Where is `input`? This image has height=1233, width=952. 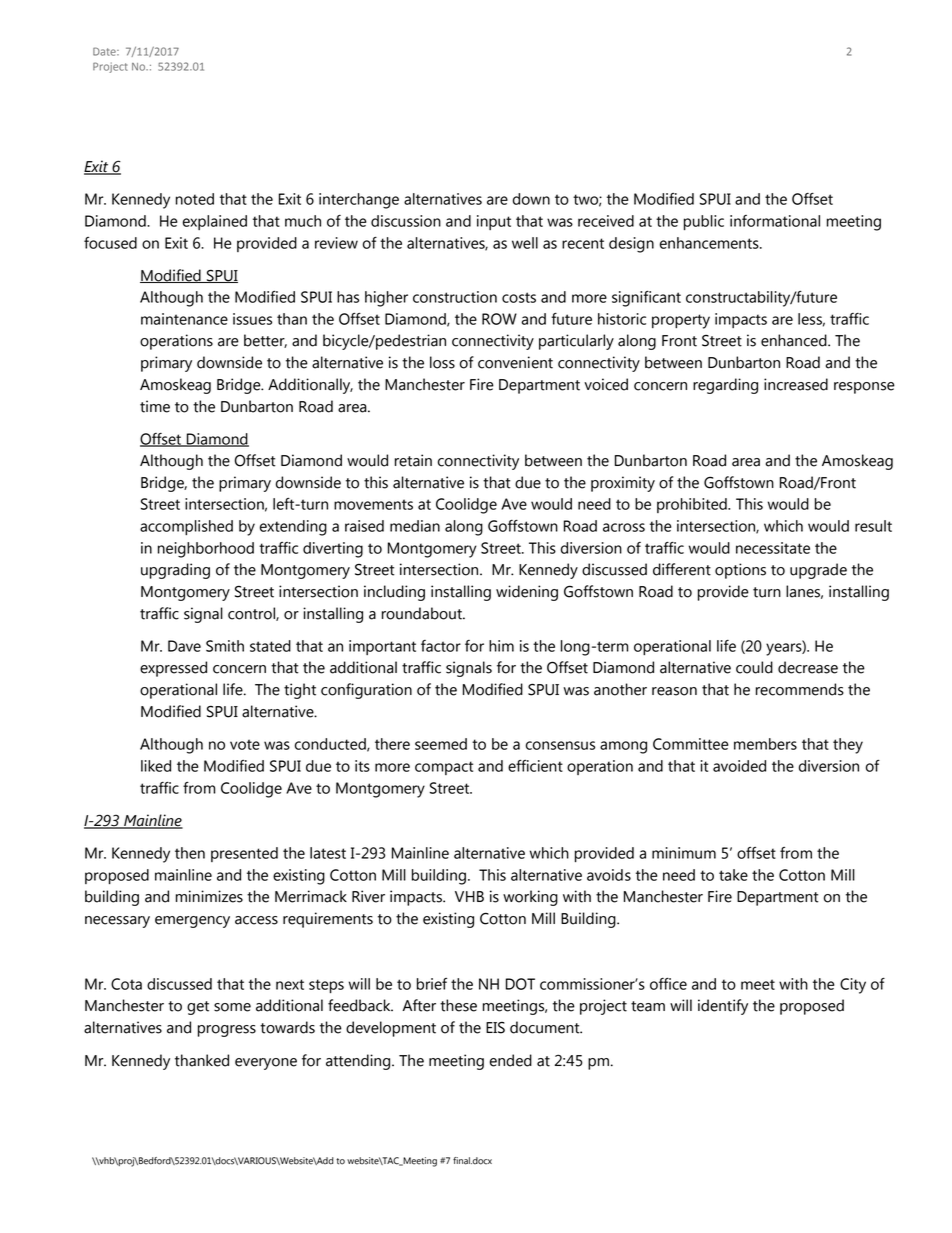 input is located at coordinates (494, 222).
